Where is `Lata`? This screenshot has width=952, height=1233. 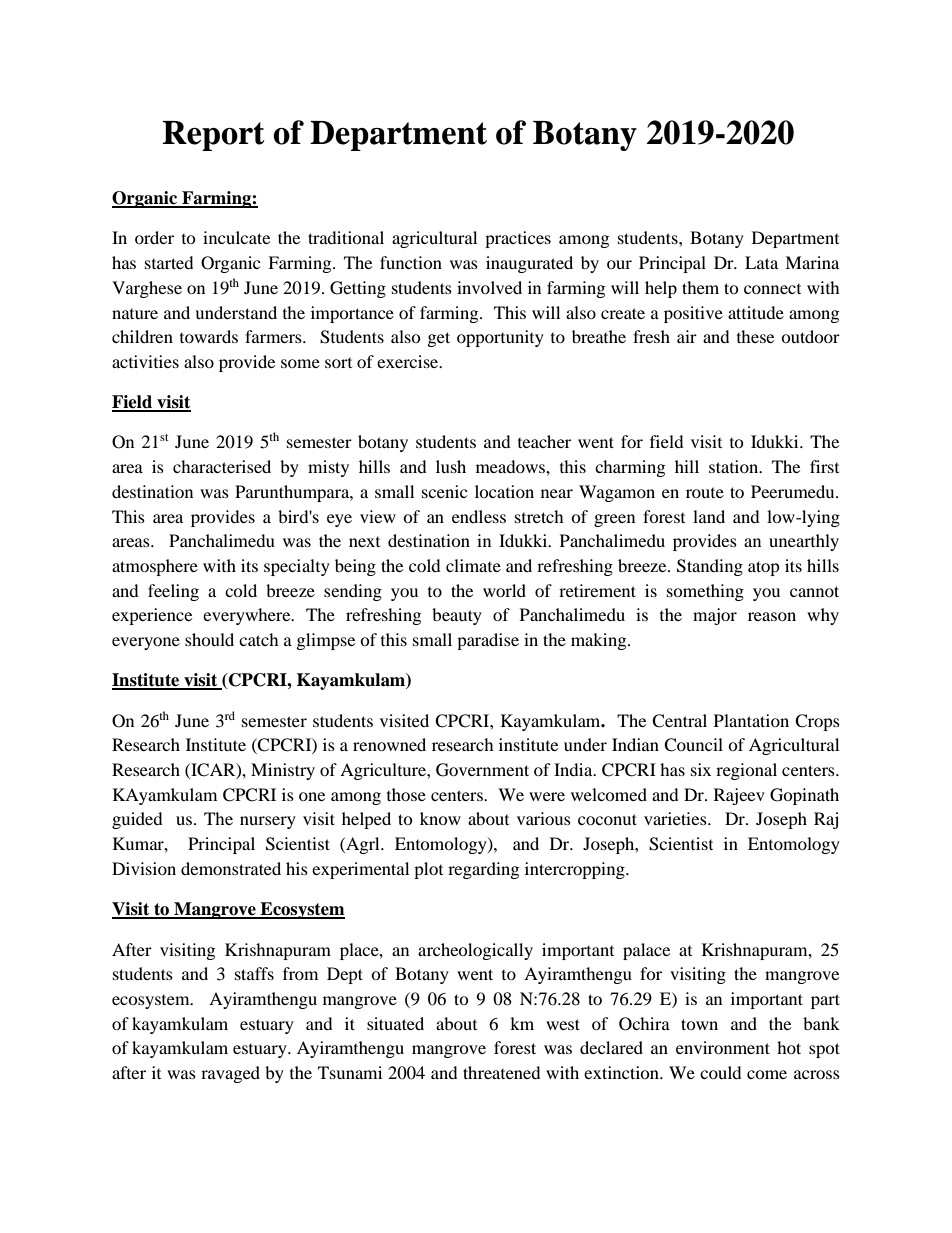 Lata is located at coordinates (761, 262).
